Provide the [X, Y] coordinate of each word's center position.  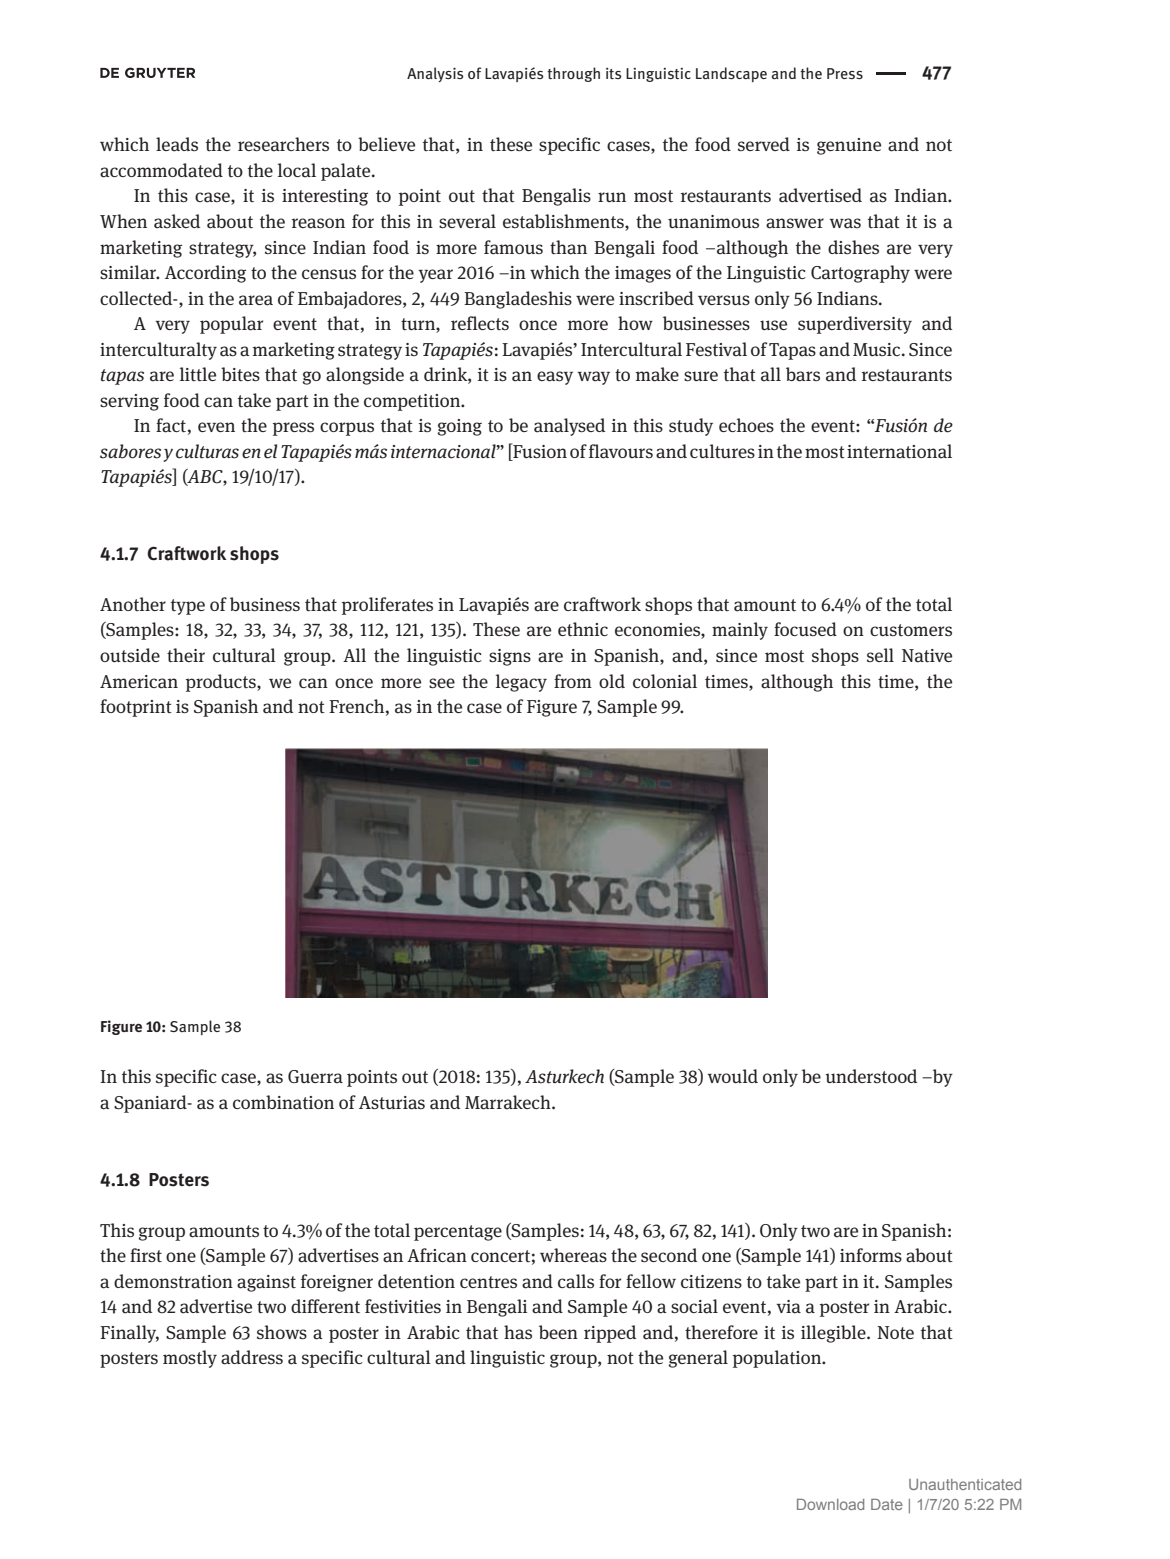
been [558, 1332]
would [733, 1076]
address [252, 1357]
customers [911, 630]
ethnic [583, 629]
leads [177, 144]
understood [871, 1076]
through [573, 74]
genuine [849, 146]
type [188, 607]
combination [283, 1102]
